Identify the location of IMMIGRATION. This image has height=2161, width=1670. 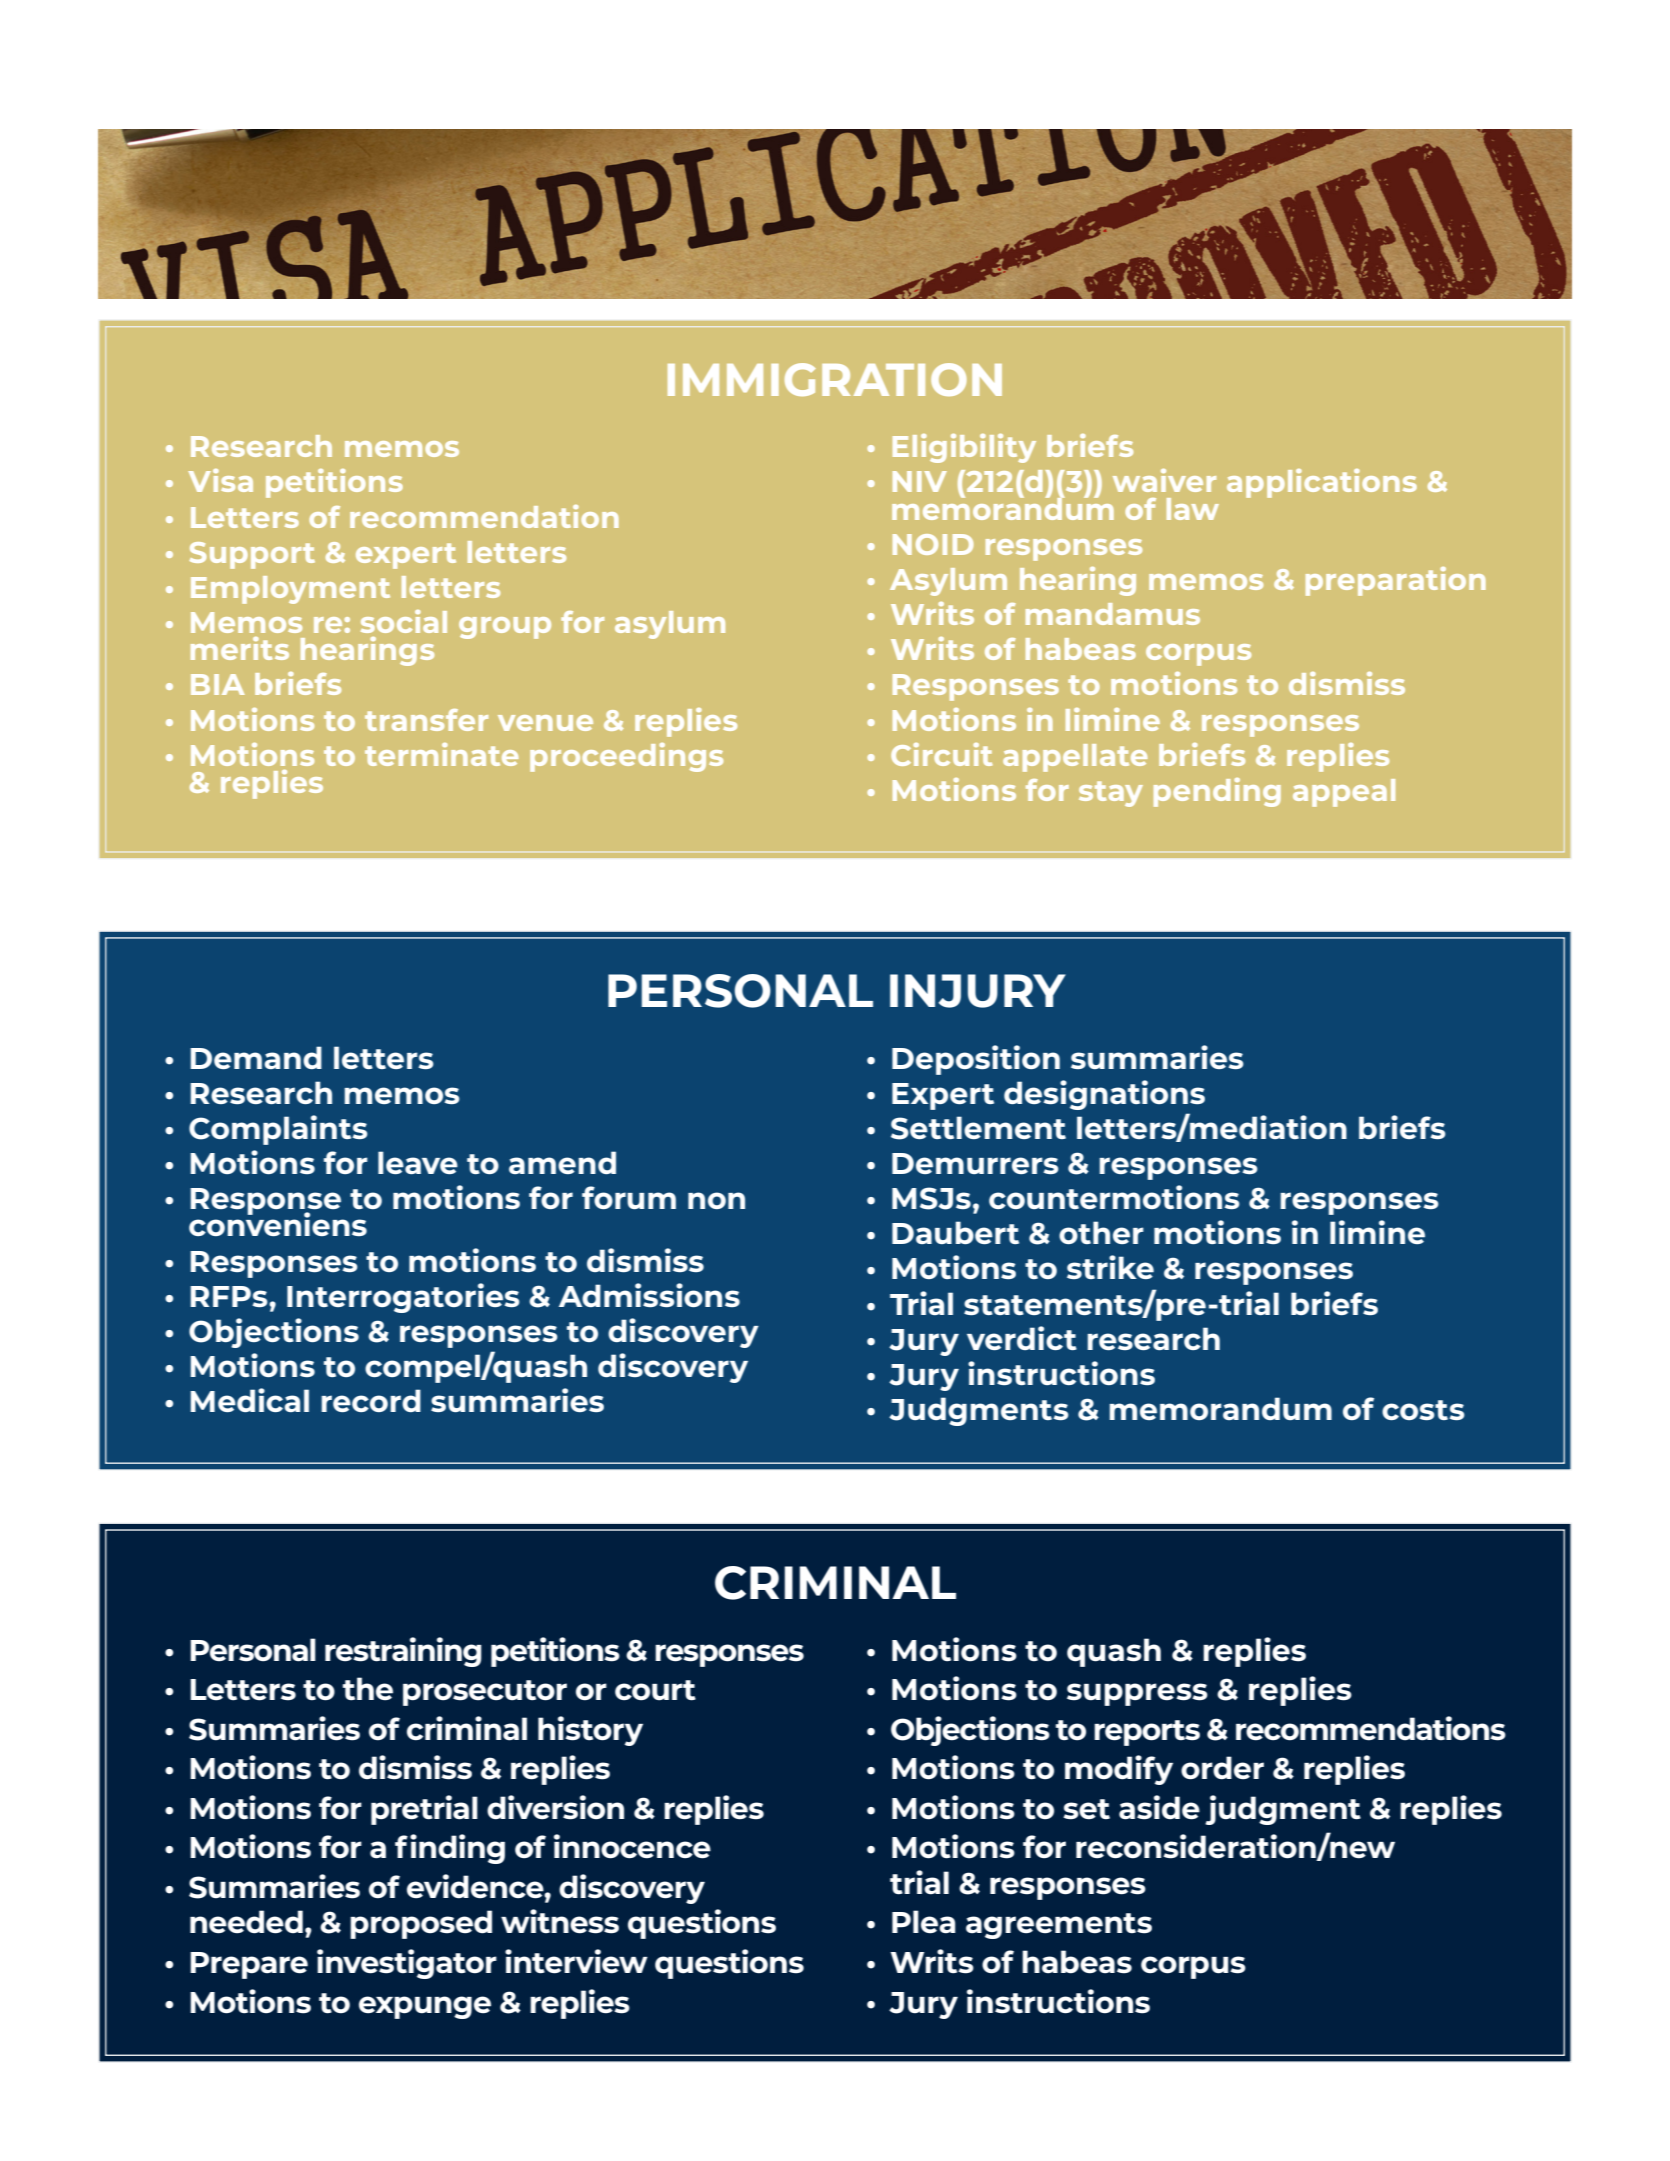
(835, 379).
